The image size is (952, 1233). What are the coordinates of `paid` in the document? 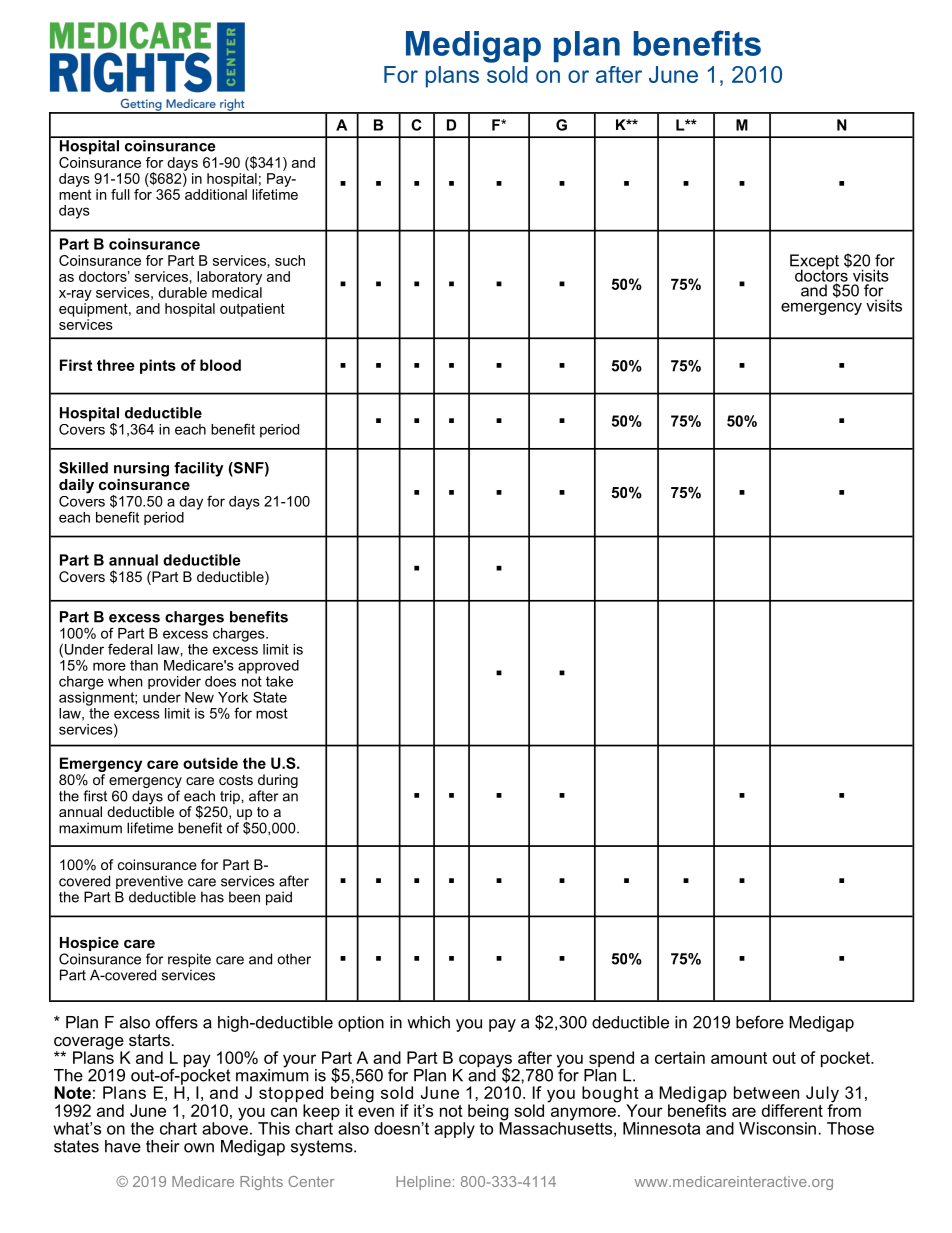 It's located at (279, 898).
